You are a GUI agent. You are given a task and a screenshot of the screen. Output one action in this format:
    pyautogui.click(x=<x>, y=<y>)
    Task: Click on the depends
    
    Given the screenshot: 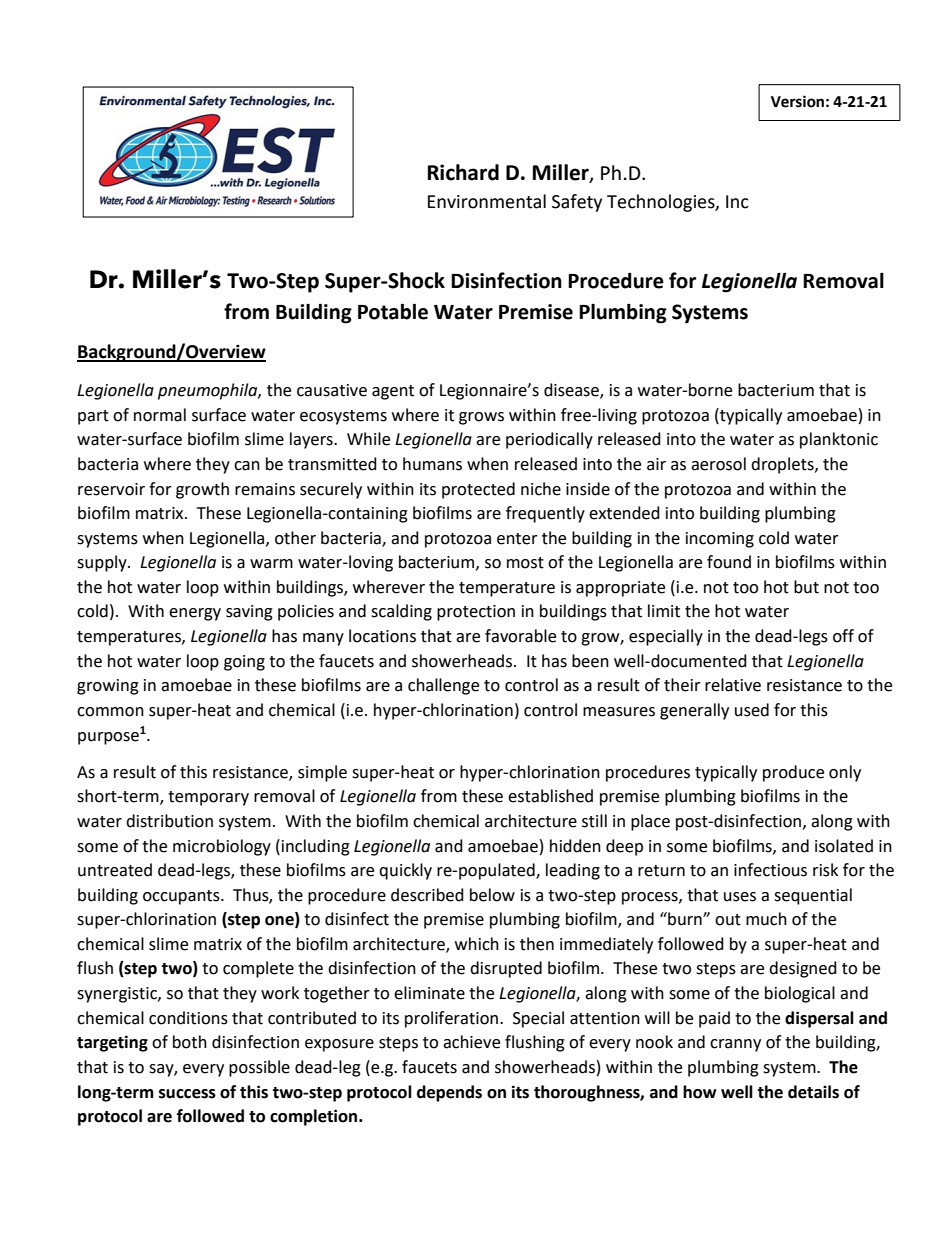 What is the action you would take?
    pyautogui.click(x=449, y=1093)
